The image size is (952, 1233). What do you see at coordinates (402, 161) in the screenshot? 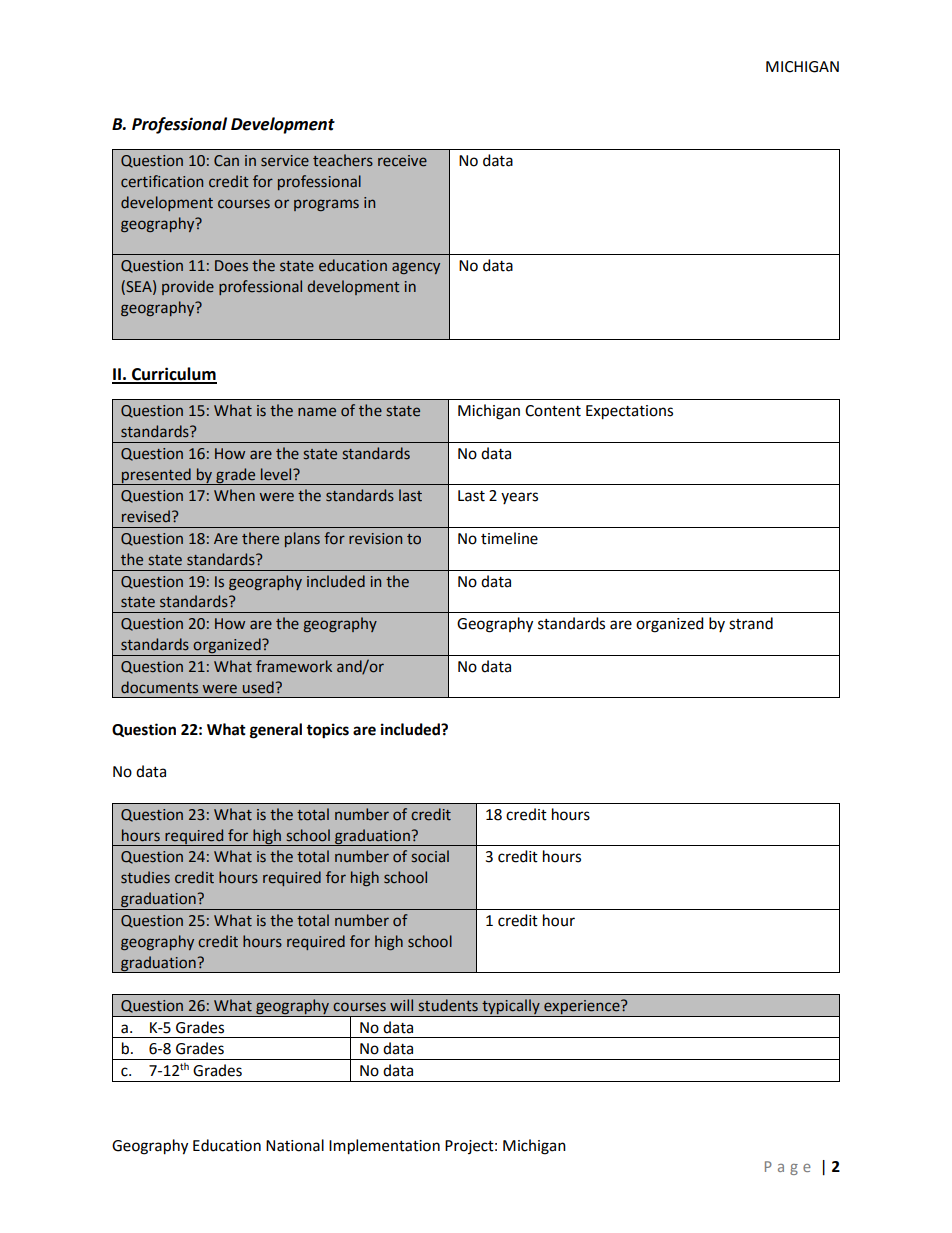
I see `receive` at bounding box center [402, 161].
